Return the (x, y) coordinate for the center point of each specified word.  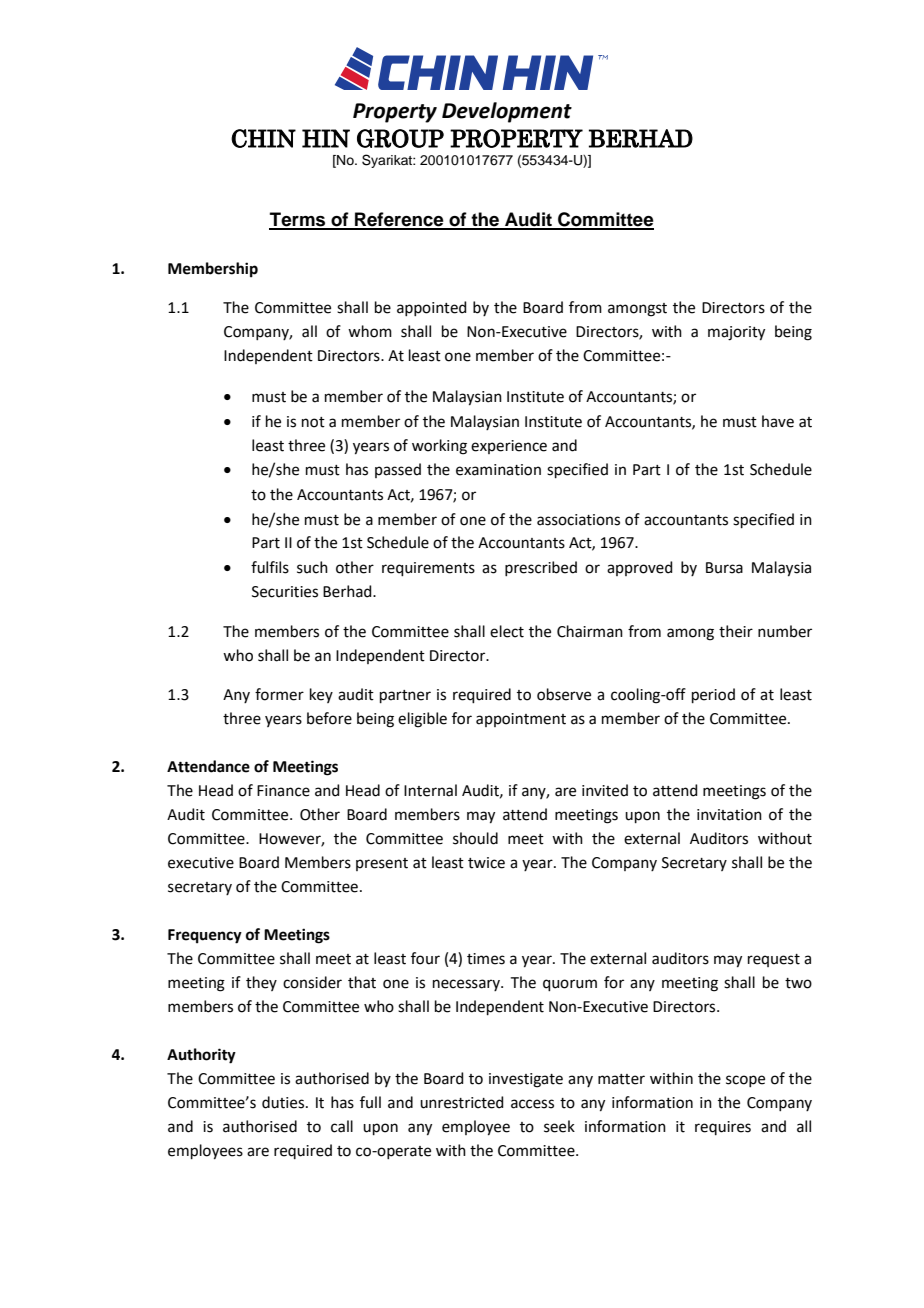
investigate (526, 1080)
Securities (285, 592)
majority (736, 333)
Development (507, 112)
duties (284, 1102)
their (736, 631)
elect (507, 631)
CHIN (263, 138)
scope (745, 1081)
